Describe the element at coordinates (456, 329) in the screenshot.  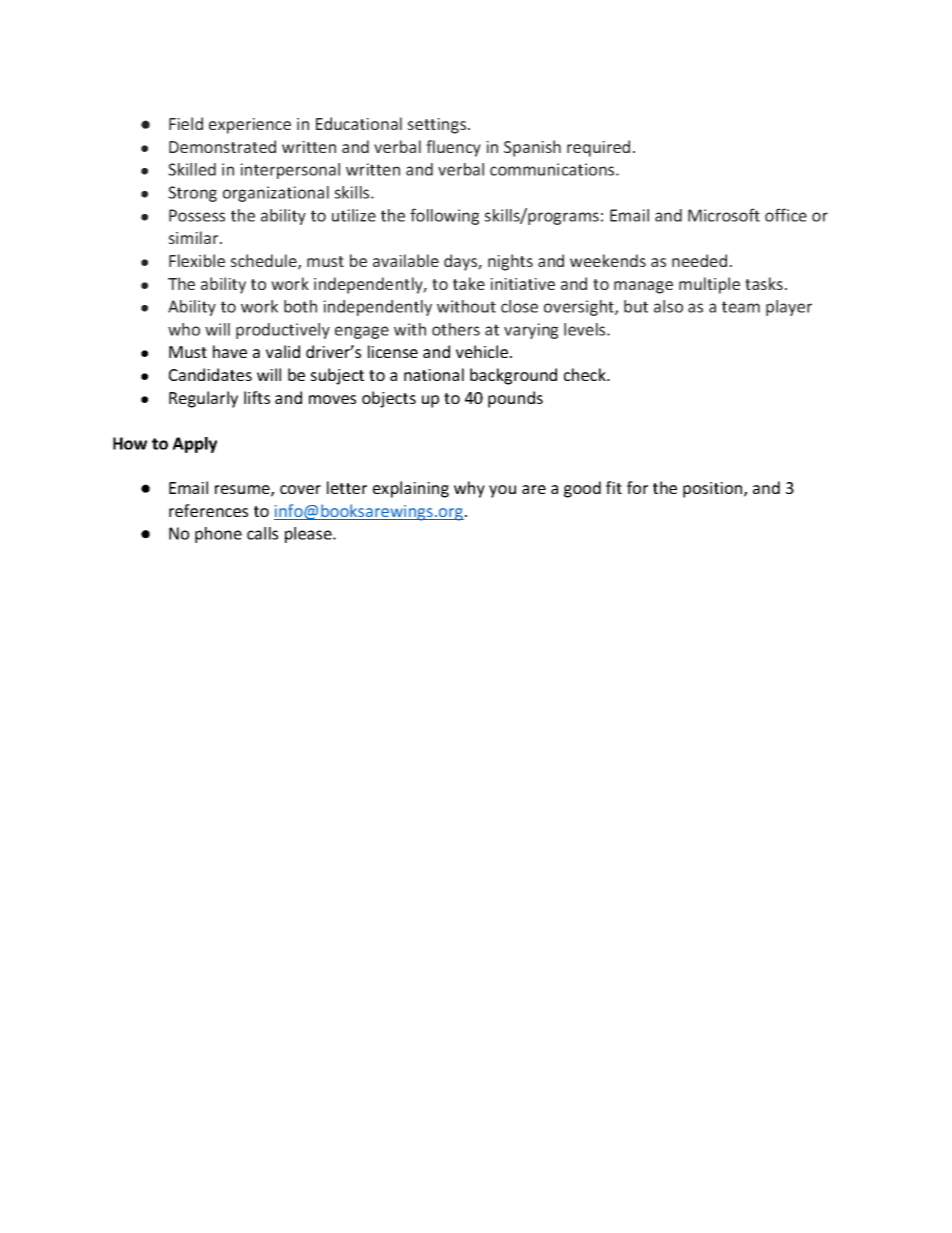
I see `others` at that location.
